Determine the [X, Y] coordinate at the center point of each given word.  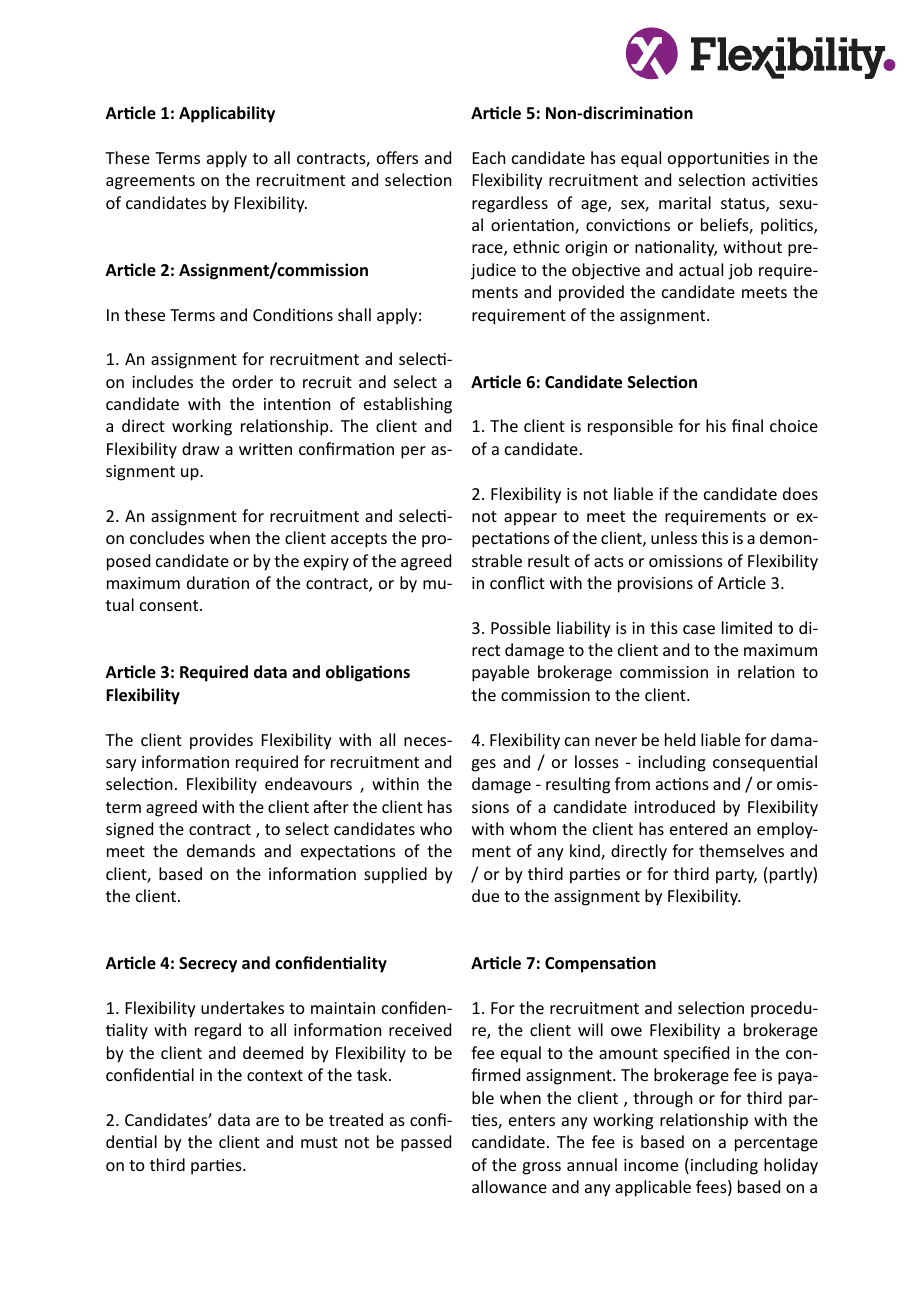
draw [201, 448]
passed [426, 1143]
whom [533, 828]
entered [698, 828]
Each [489, 157]
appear [530, 519]
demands [221, 850]
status [744, 205]
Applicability [227, 114]
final [747, 425]
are [267, 1121]
